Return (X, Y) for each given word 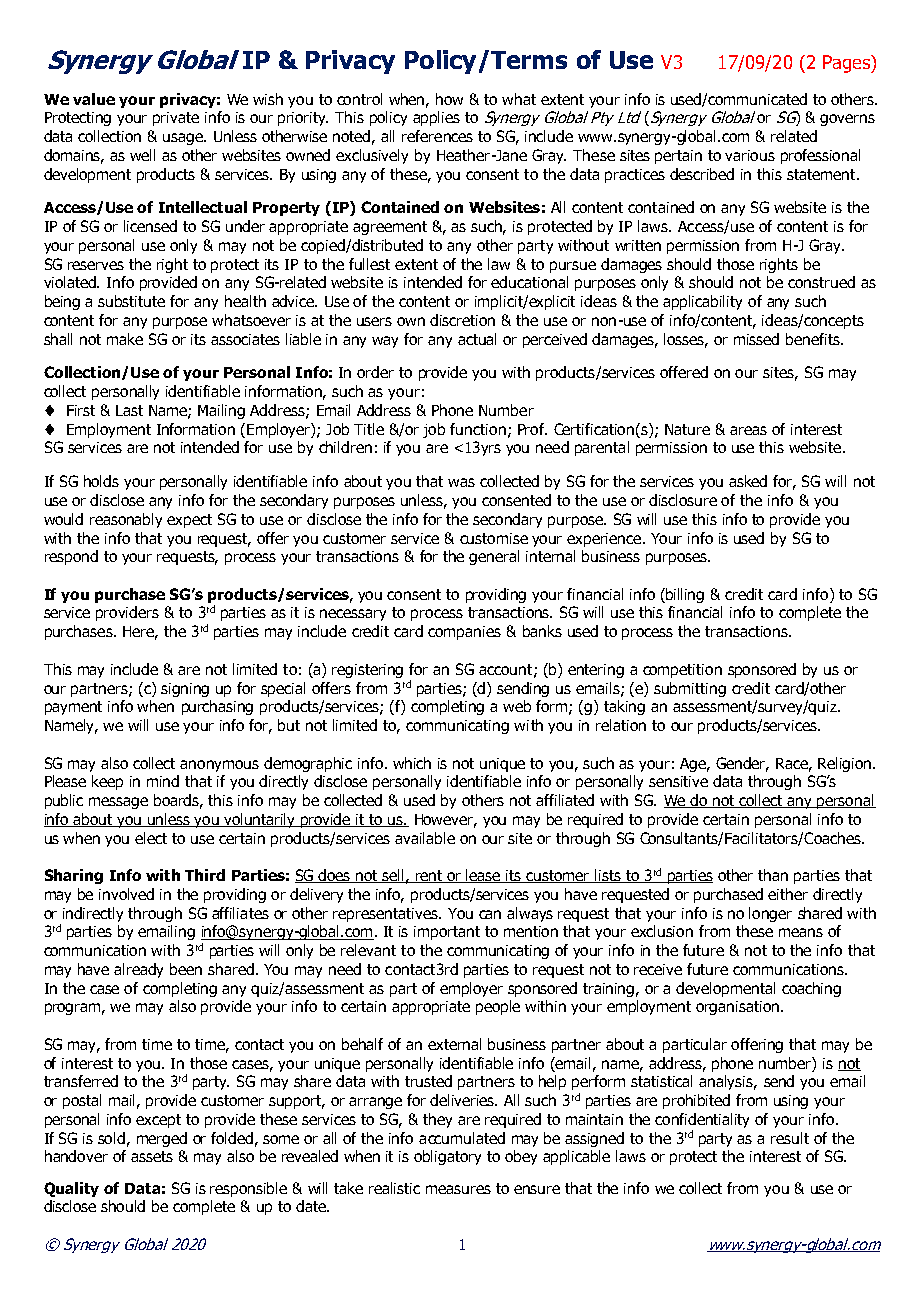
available (425, 838)
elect (151, 838)
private (176, 119)
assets (152, 1156)
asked (748, 481)
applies (436, 118)
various (750, 155)
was (461, 482)
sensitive (678, 781)
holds (101, 481)
